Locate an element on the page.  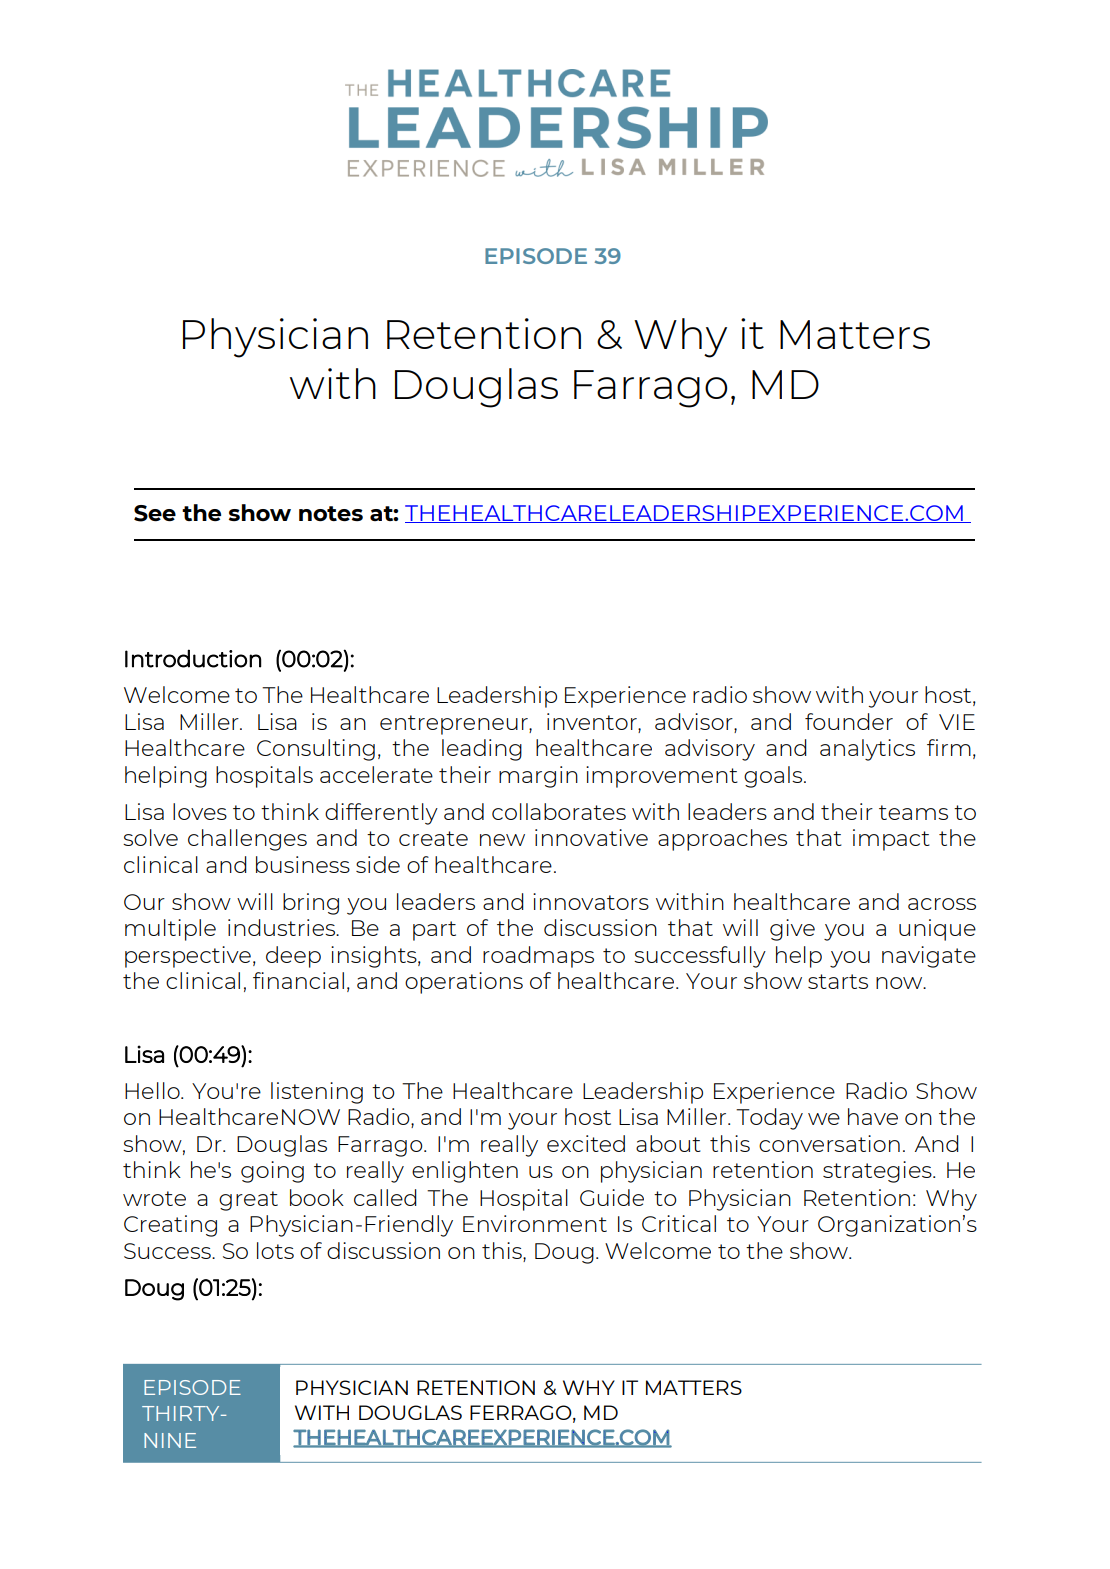
lots is located at coordinates (275, 1250).
